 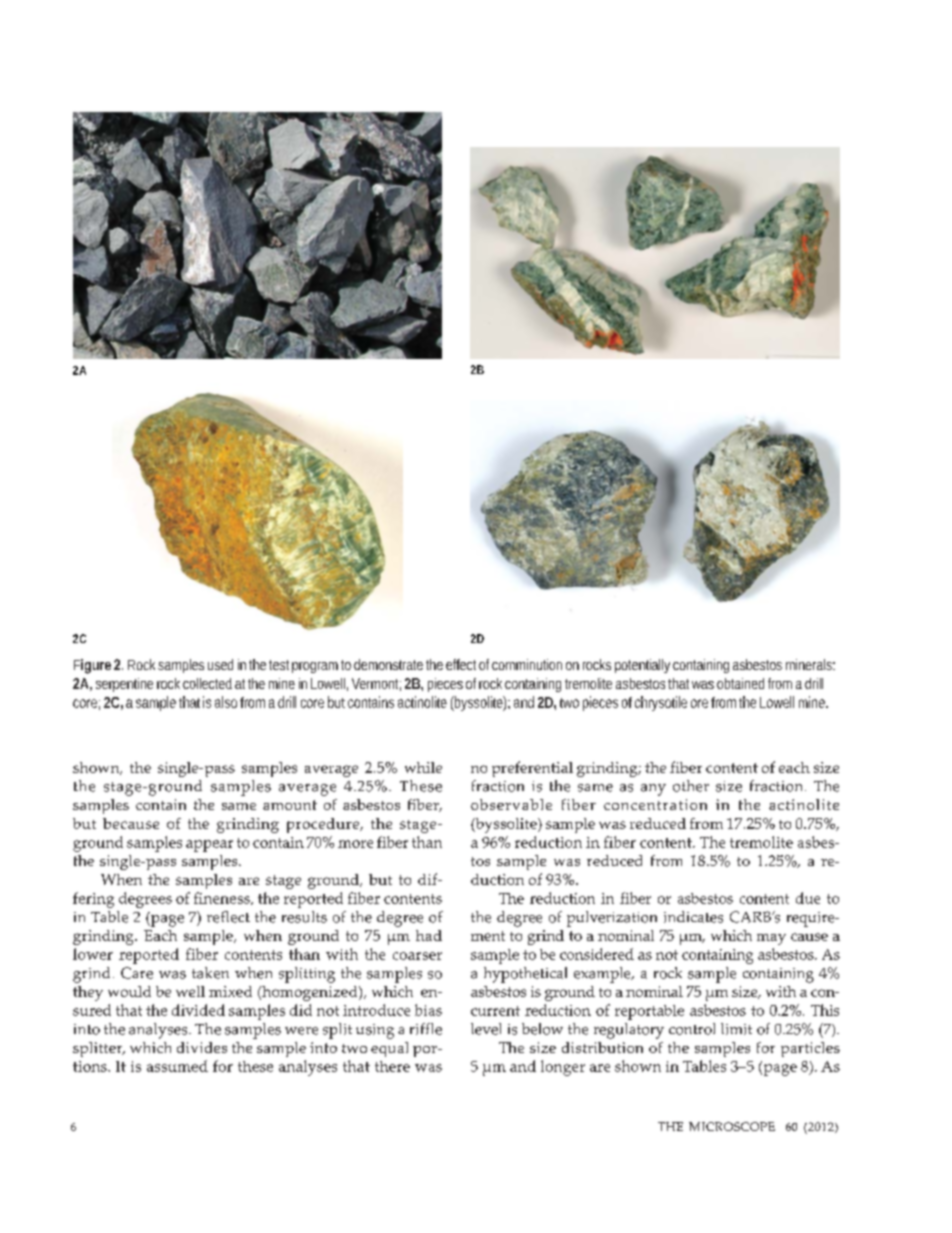 What do you see at coordinates (423, 767) in the document?
I see `while` at bounding box center [423, 767].
